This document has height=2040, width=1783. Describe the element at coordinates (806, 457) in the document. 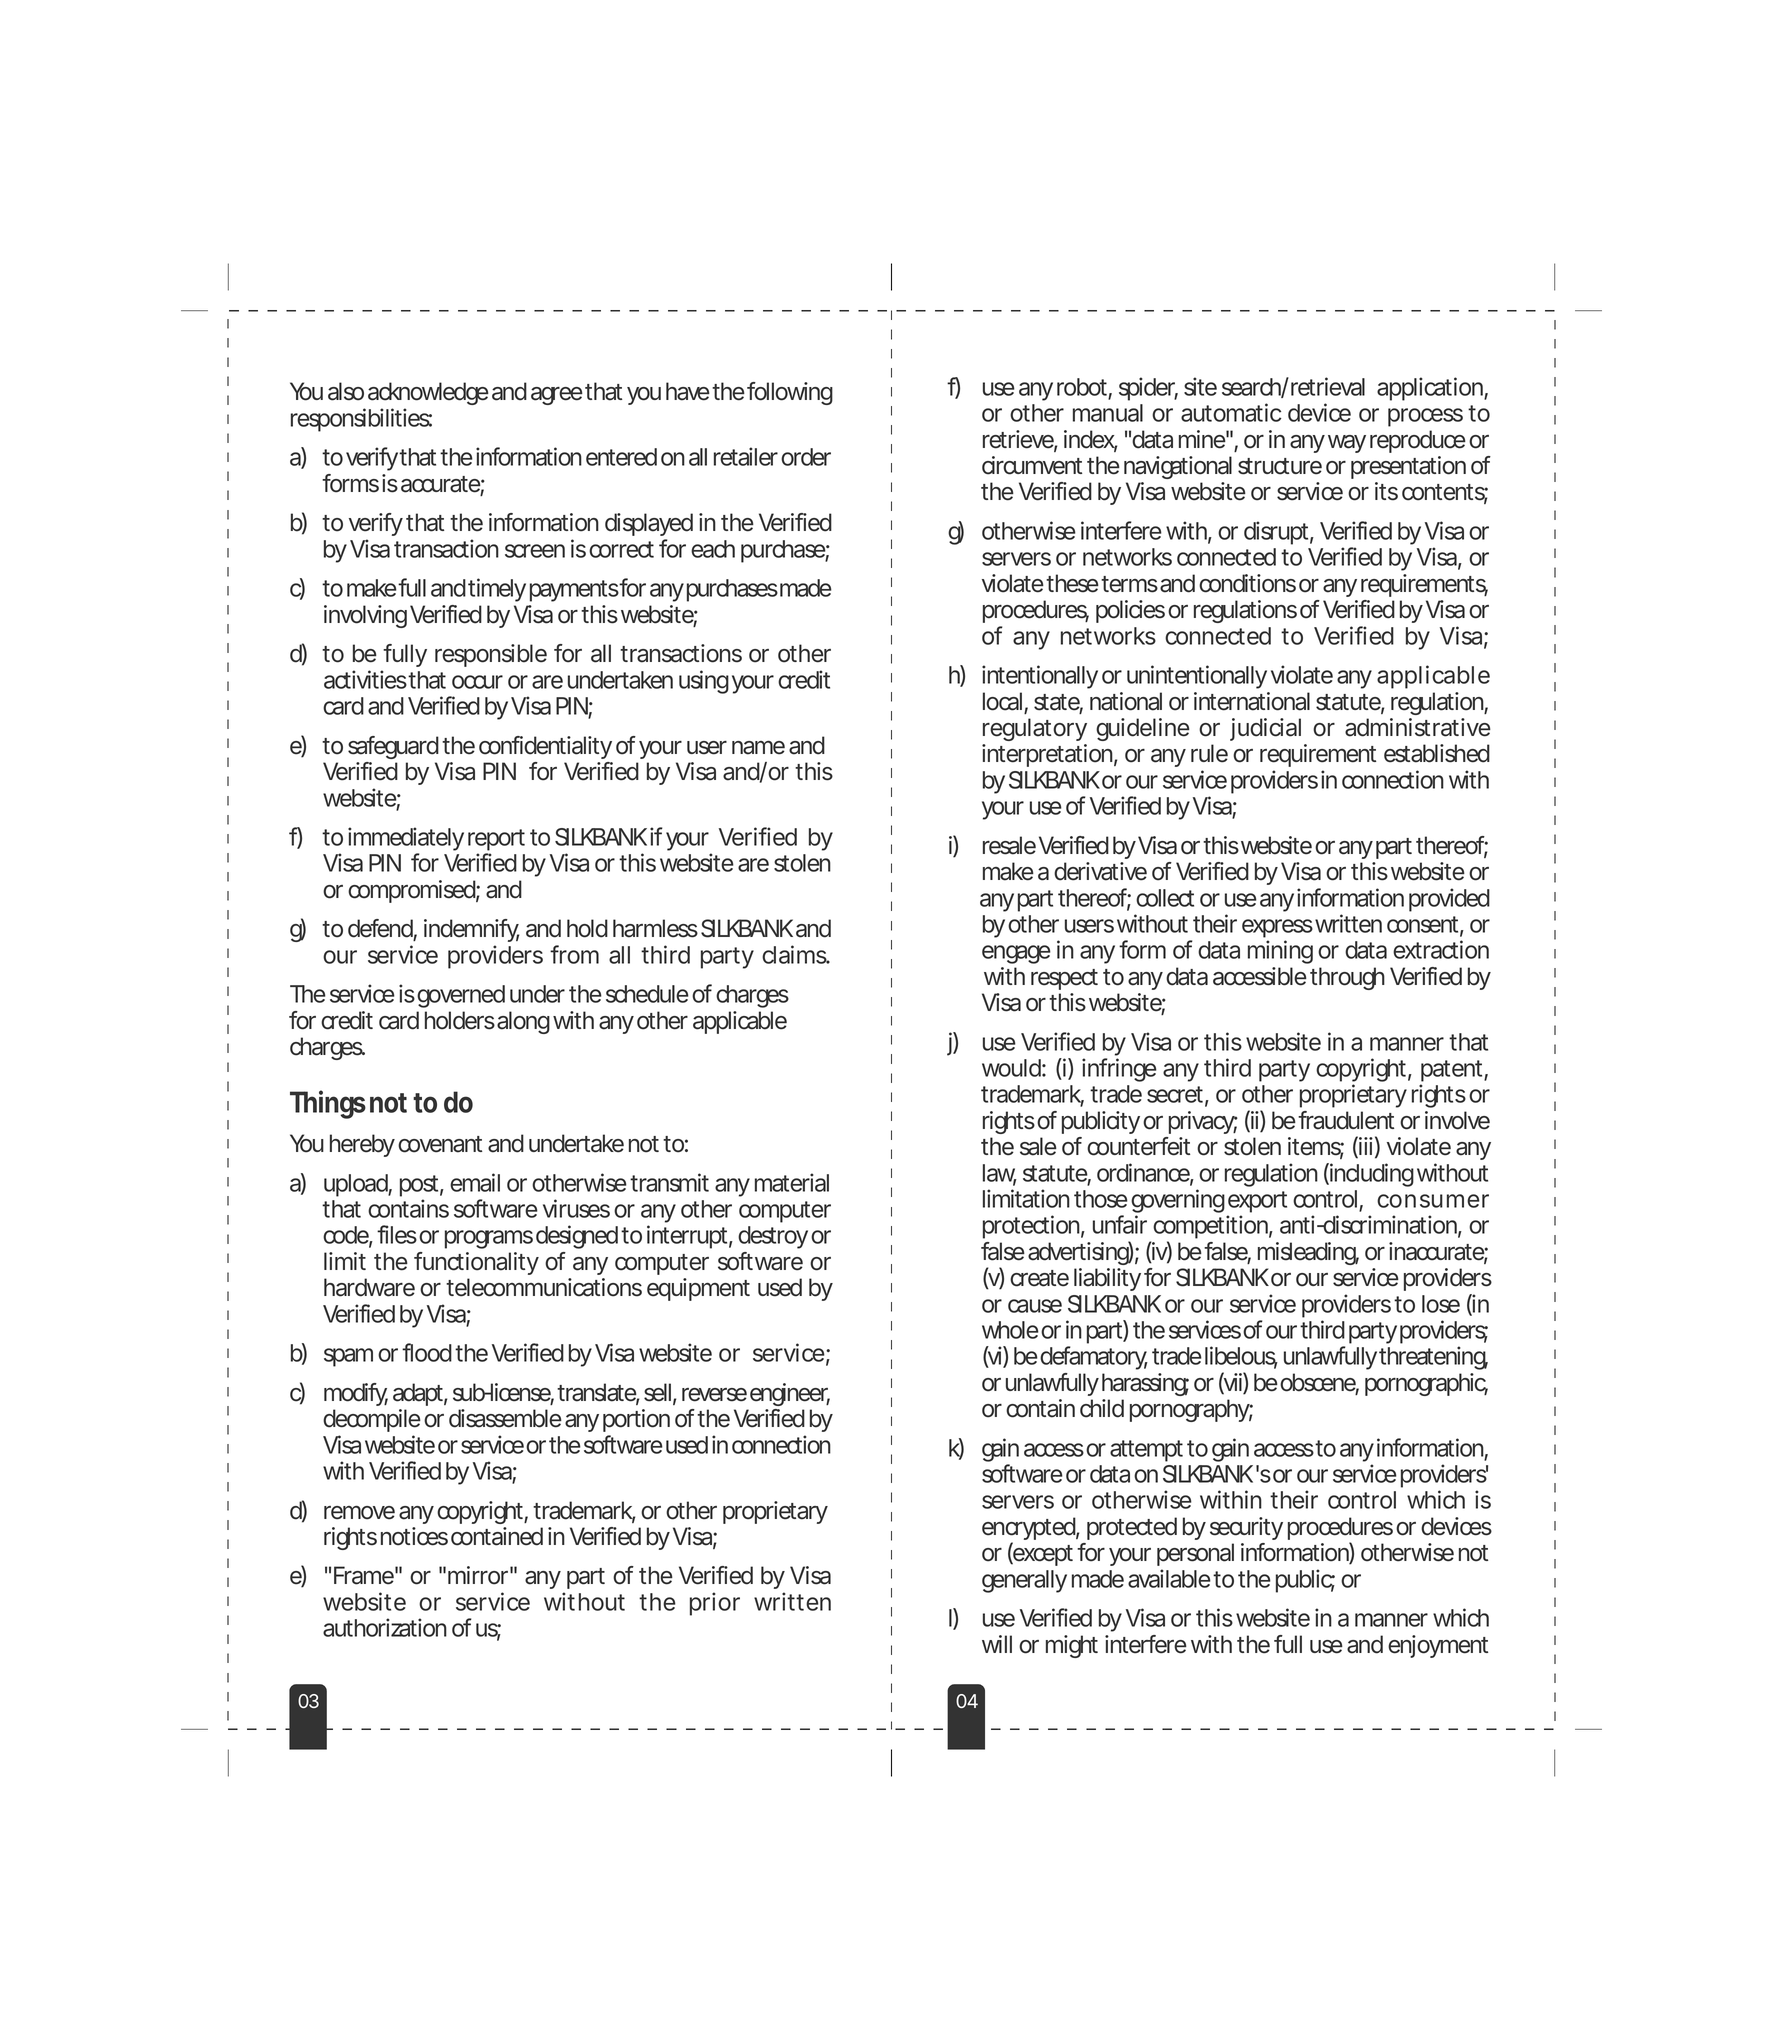

I see `order` at that location.
